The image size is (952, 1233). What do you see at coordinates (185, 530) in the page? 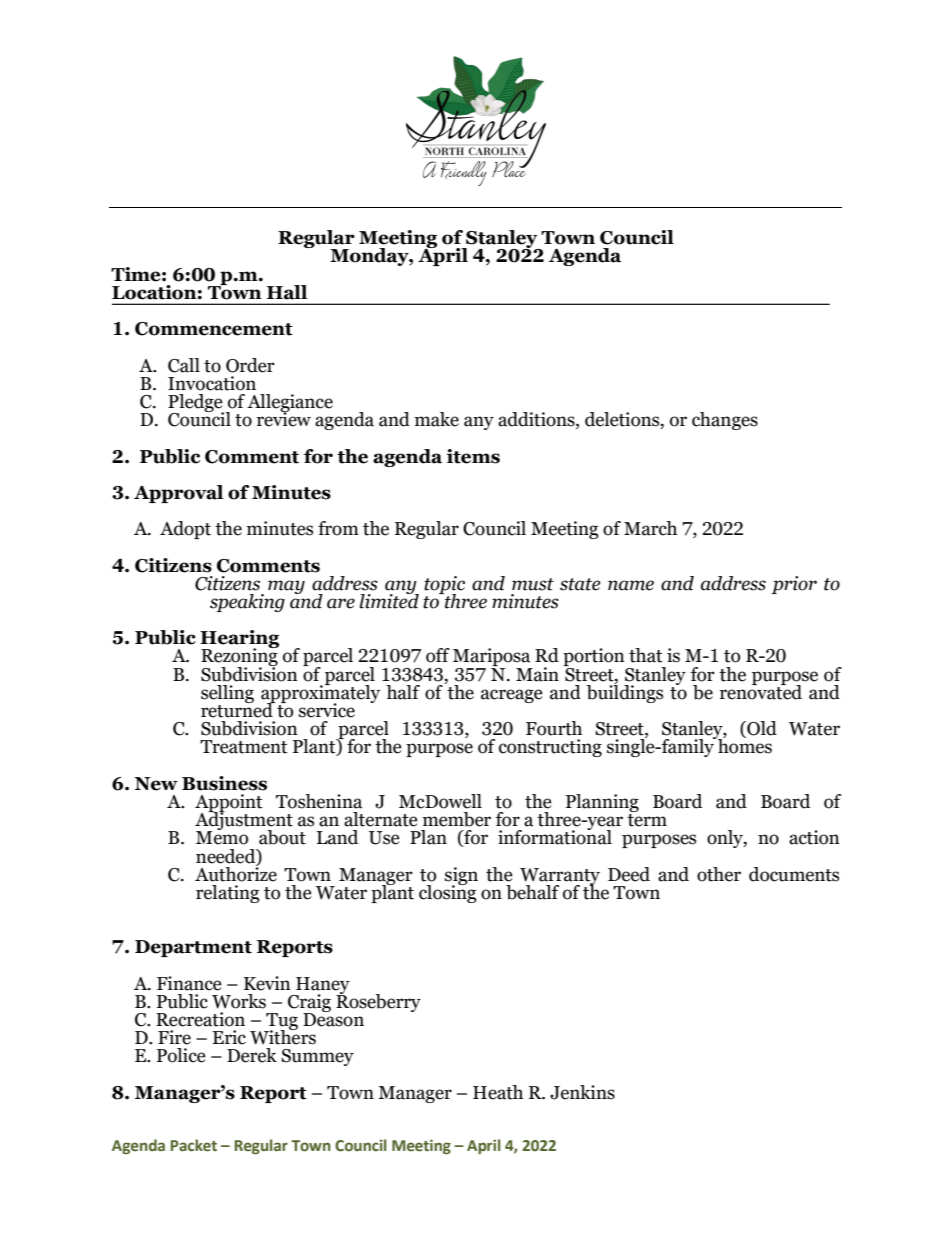
I see `Adopt` at bounding box center [185, 530].
